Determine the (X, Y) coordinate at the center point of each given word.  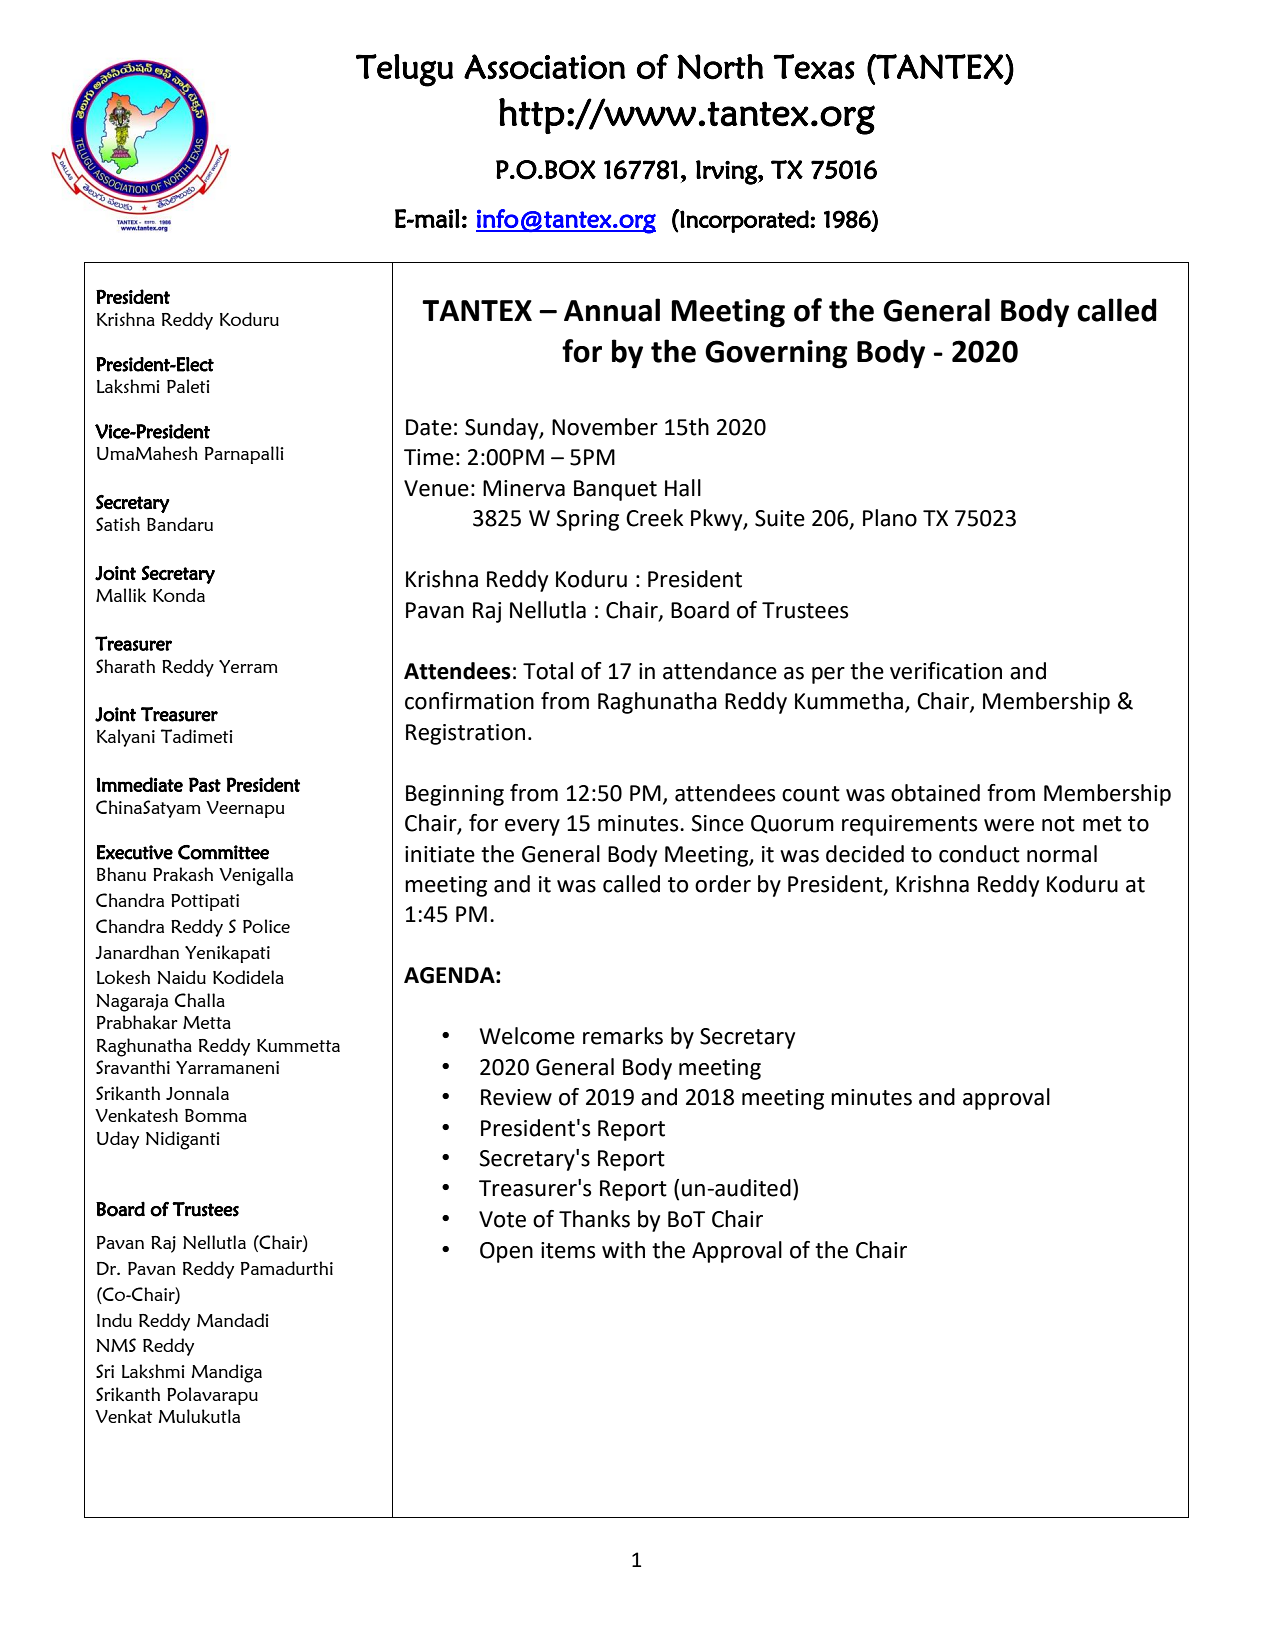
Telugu (404, 70)
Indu (114, 1320)
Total (548, 671)
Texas (814, 67)
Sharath (125, 666)
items (568, 1250)
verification (946, 671)
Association (545, 67)
